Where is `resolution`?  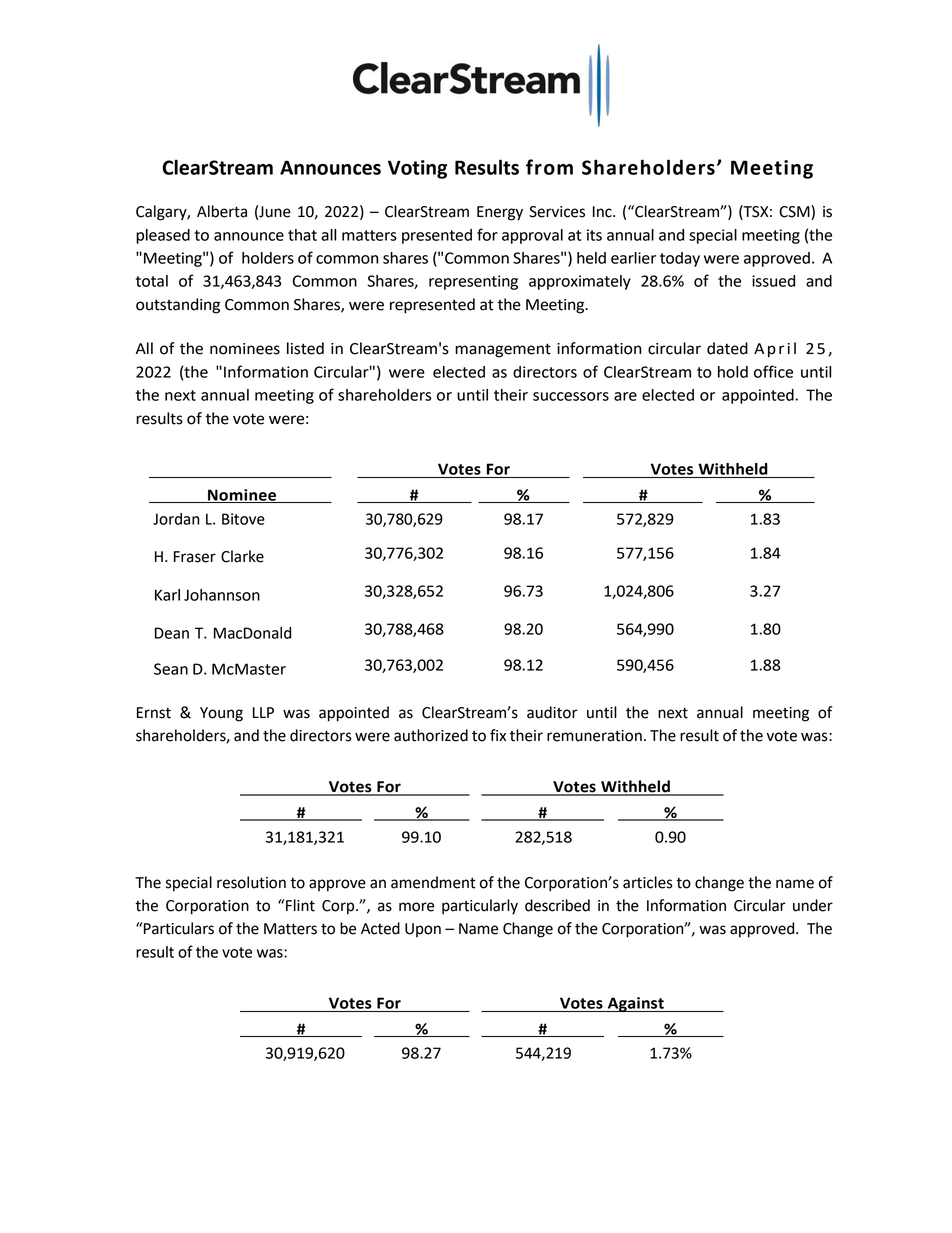
resolution is located at coordinates (251, 882).
